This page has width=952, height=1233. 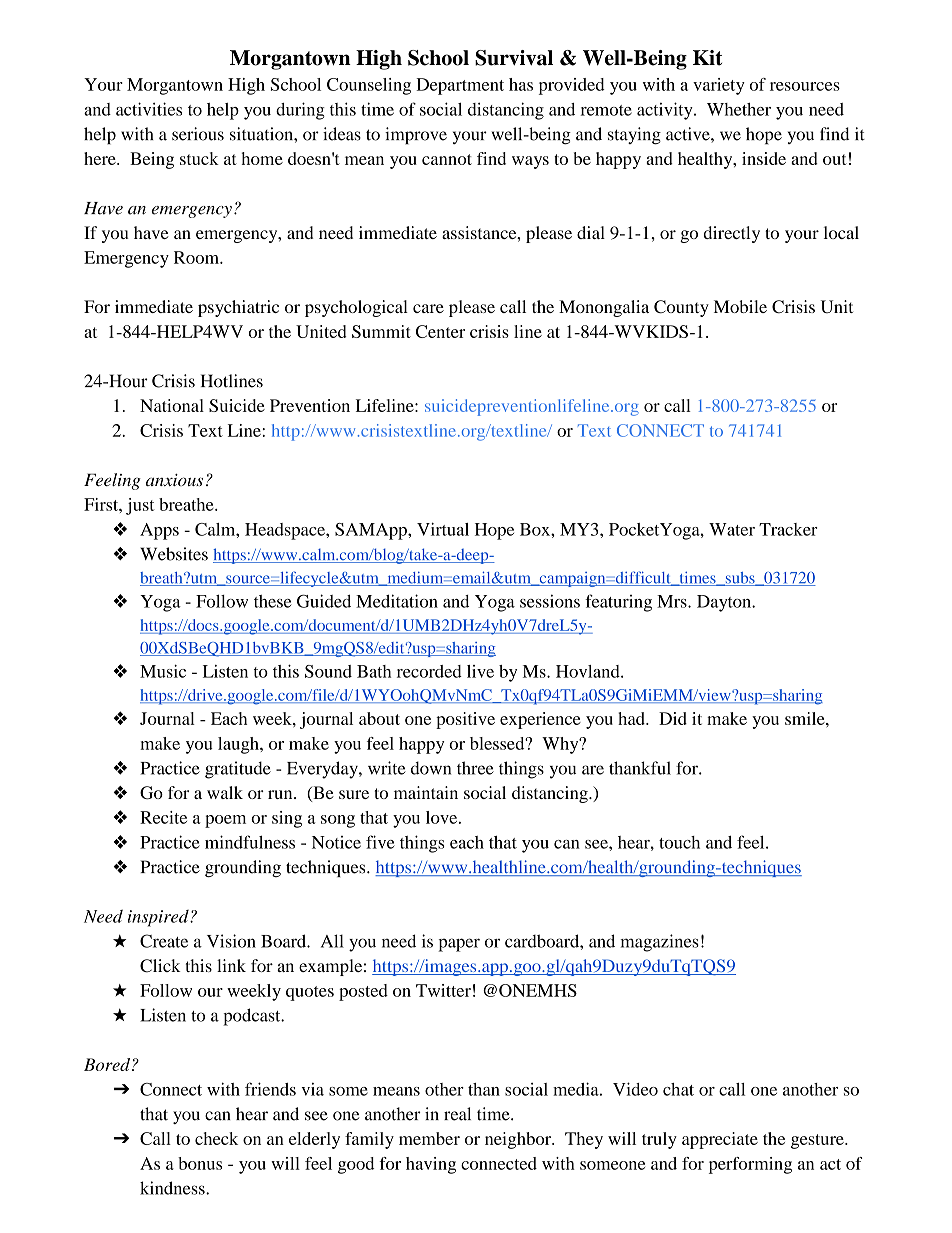 I want to click on touch, so click(x=679, y=842).
